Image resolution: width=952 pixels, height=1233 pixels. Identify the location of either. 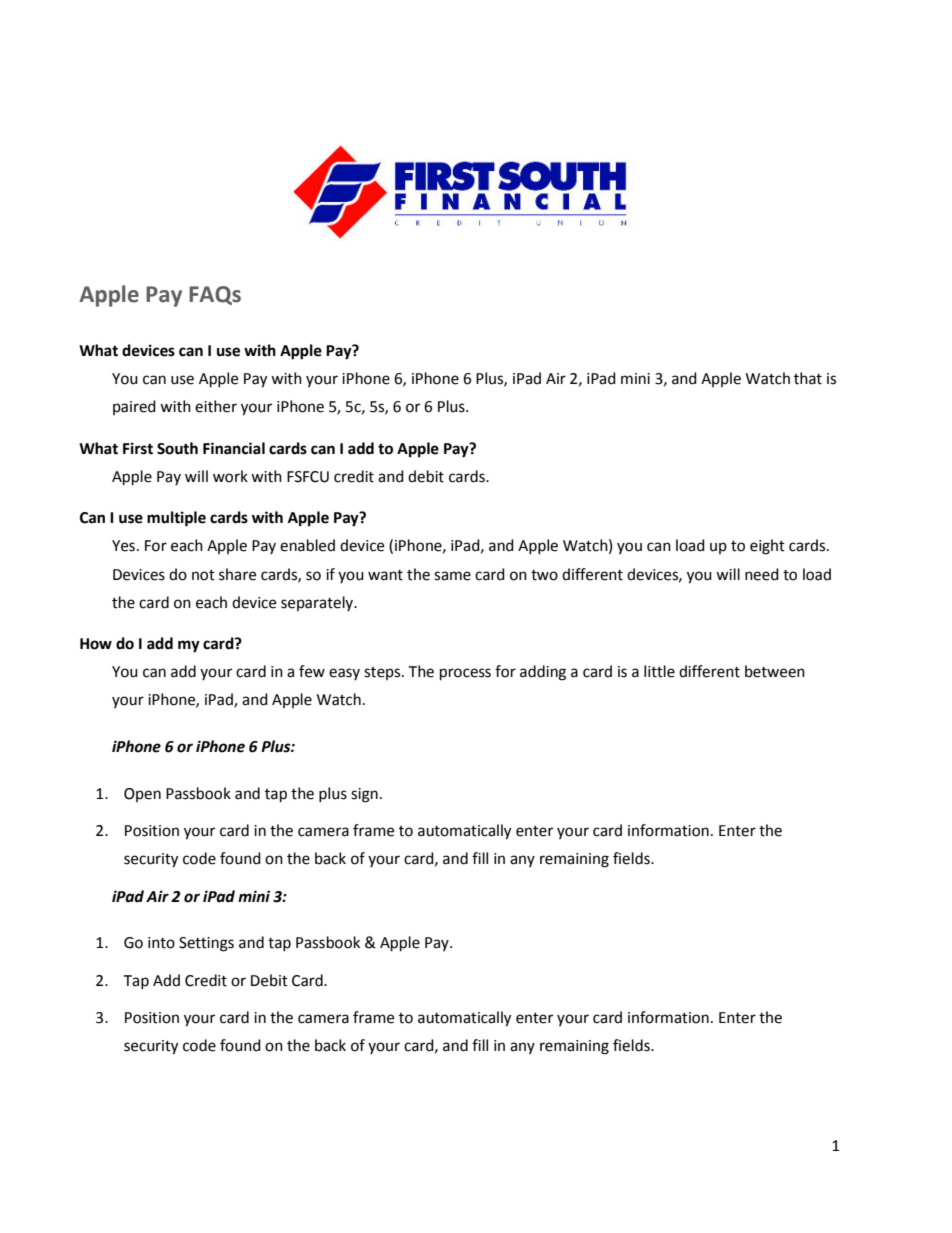
(216, 406).
